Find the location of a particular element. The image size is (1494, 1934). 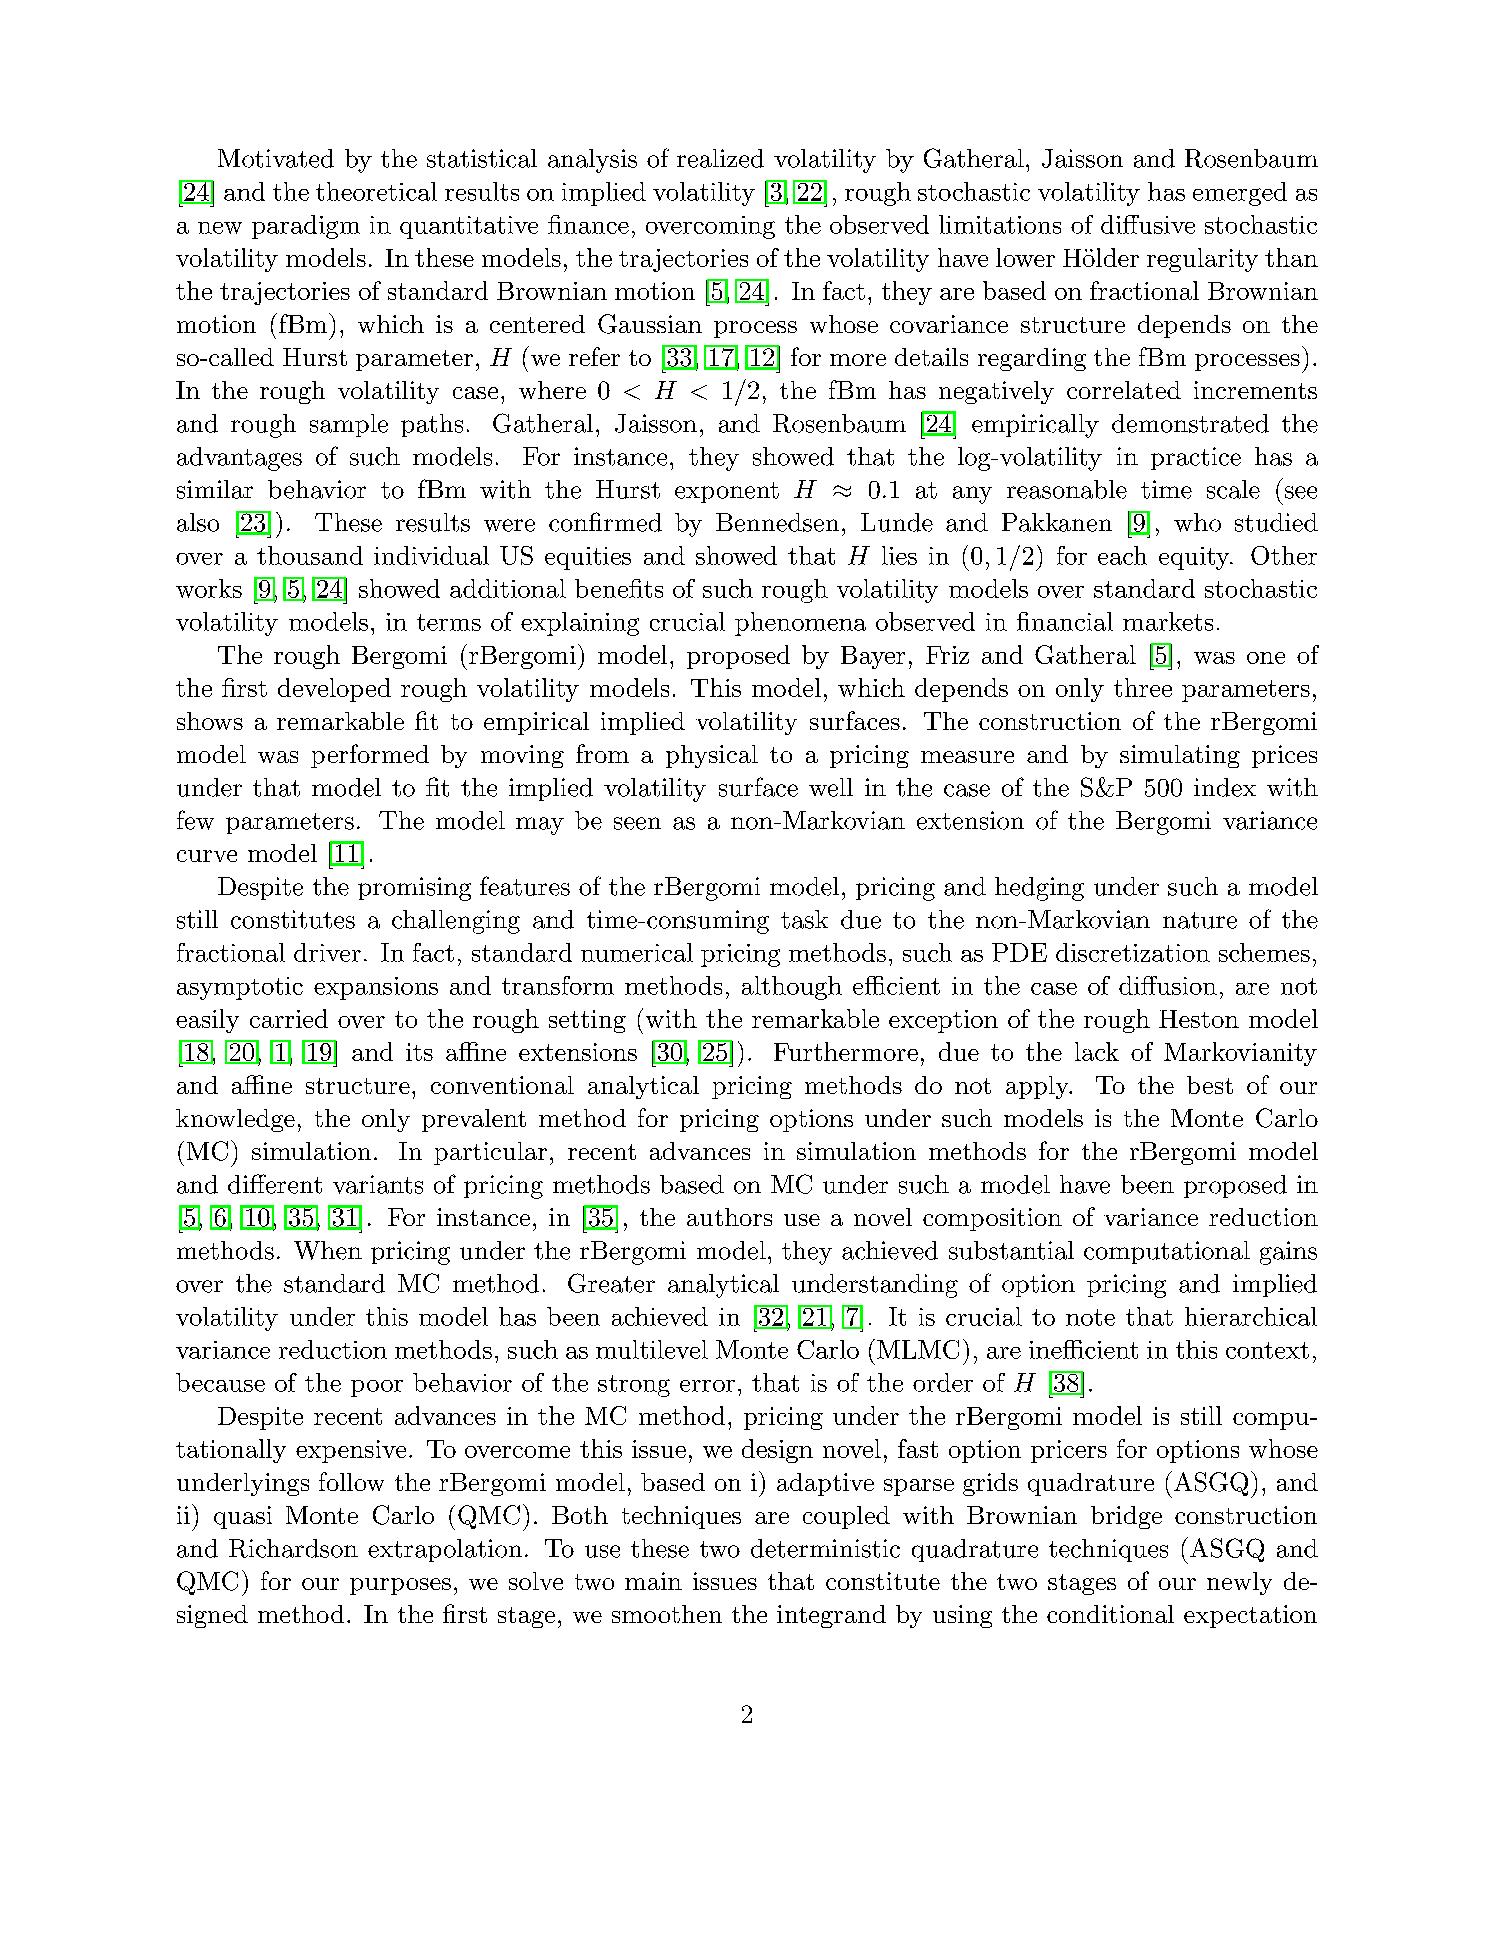

deterministic is located at coordinates (825, 1548).
